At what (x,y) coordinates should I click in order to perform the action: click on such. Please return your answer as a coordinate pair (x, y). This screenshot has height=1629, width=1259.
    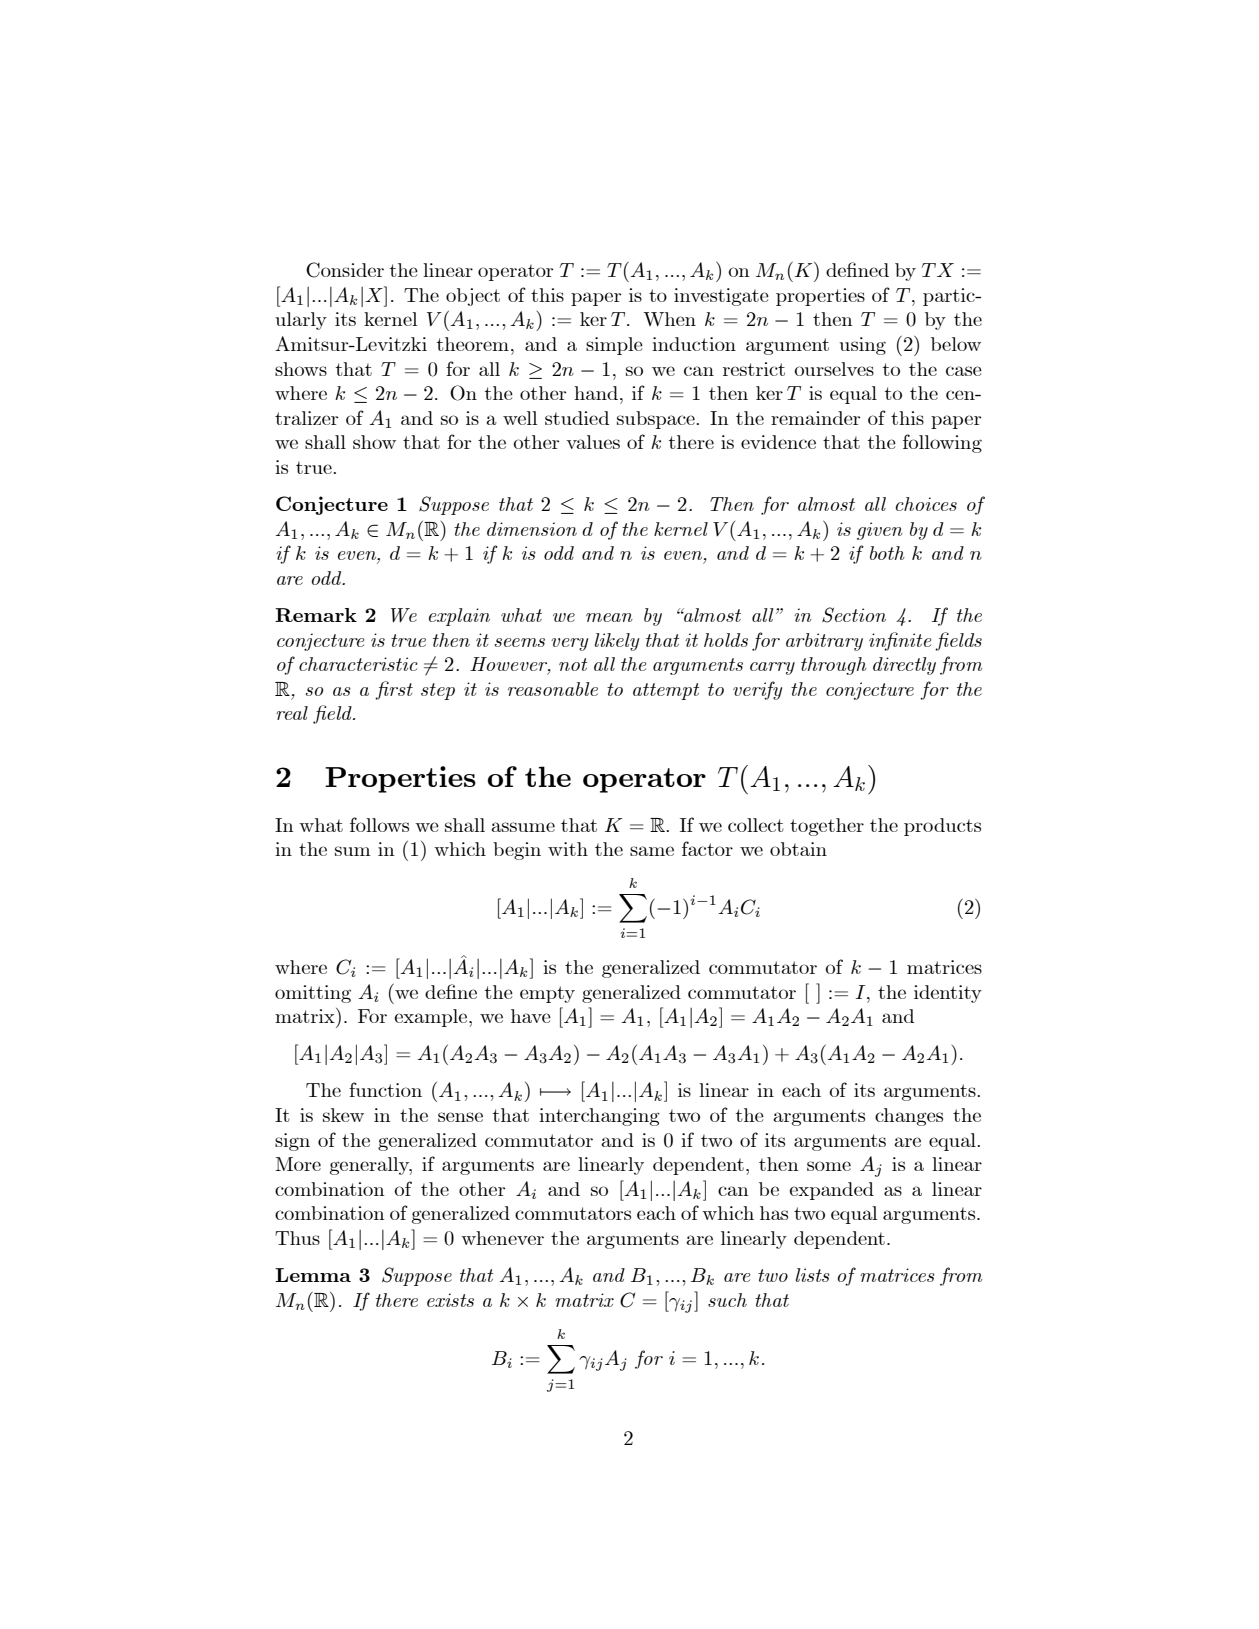
    Looking at the image, I should click on (727, 1300).
